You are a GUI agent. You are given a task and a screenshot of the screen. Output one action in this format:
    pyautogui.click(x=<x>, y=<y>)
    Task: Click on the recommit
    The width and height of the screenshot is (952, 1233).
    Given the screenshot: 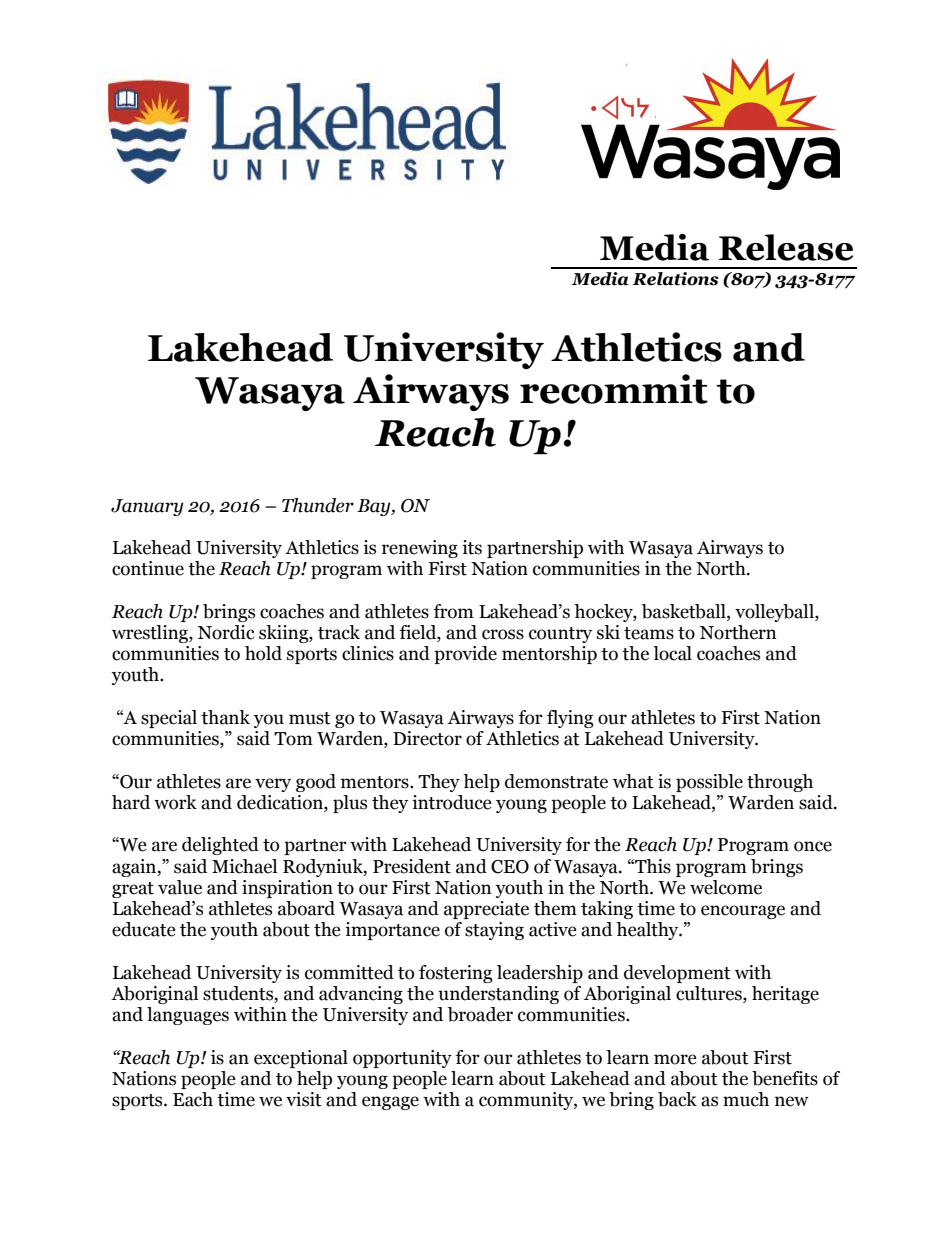 What is the action you would take?
    pyautogui.click(x=614, y=389)
